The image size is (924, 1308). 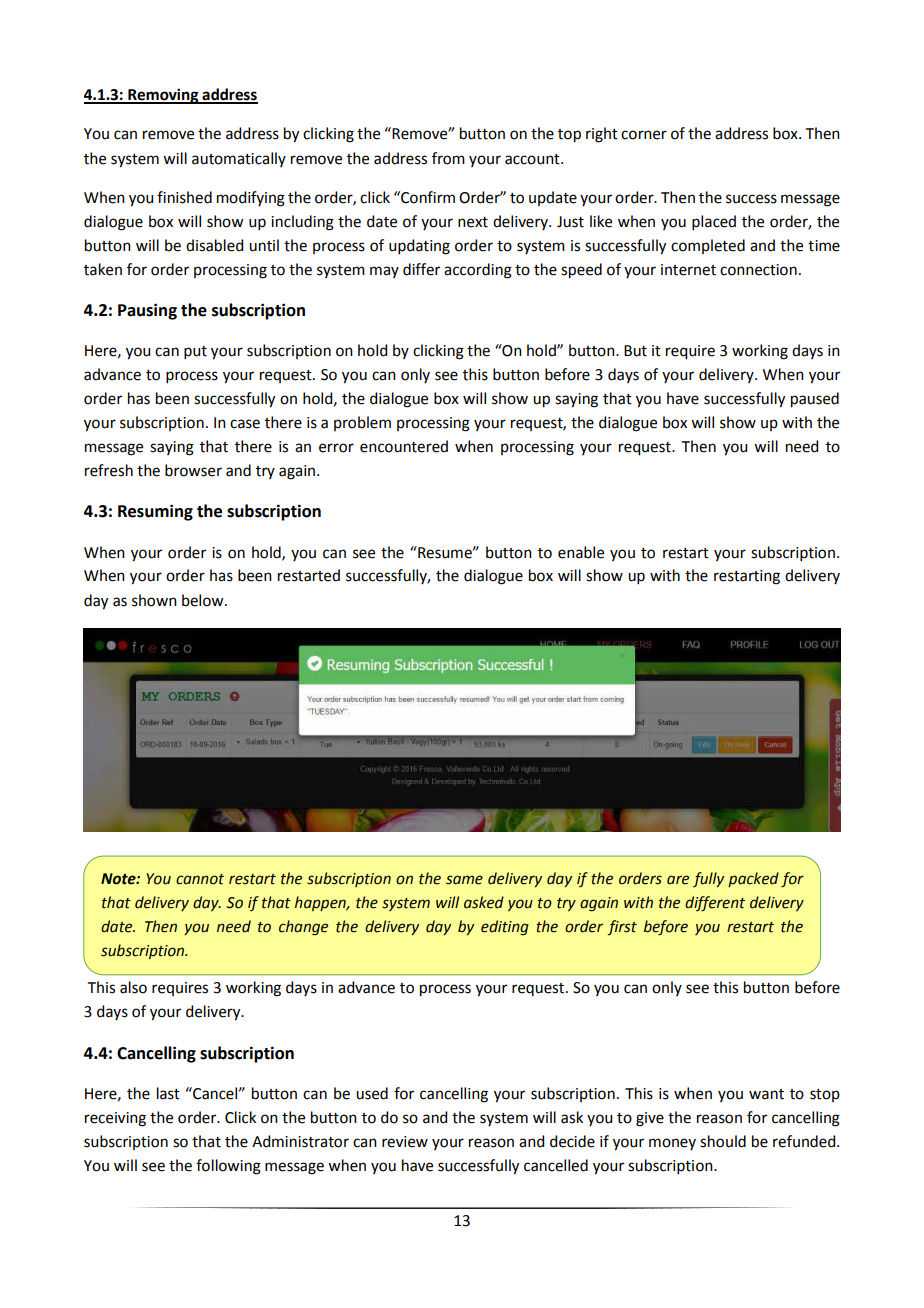 I want to click on packed, so click(x=753, y=879).
